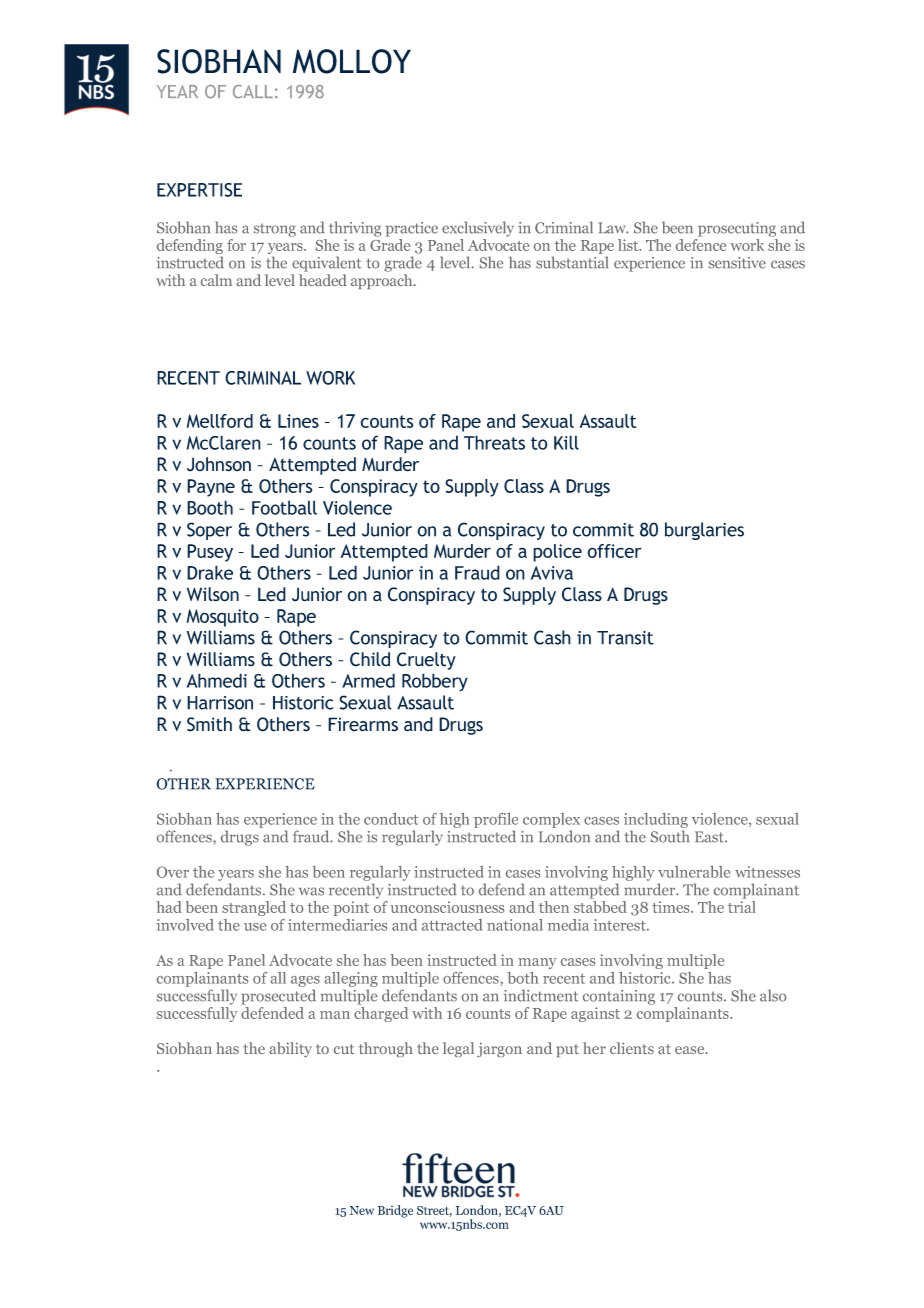 The height and width of the document is (1308, 924). What do you see at coordinates (254, 908) in the document?
I see `strangled` at bounding box center [254, 908].
